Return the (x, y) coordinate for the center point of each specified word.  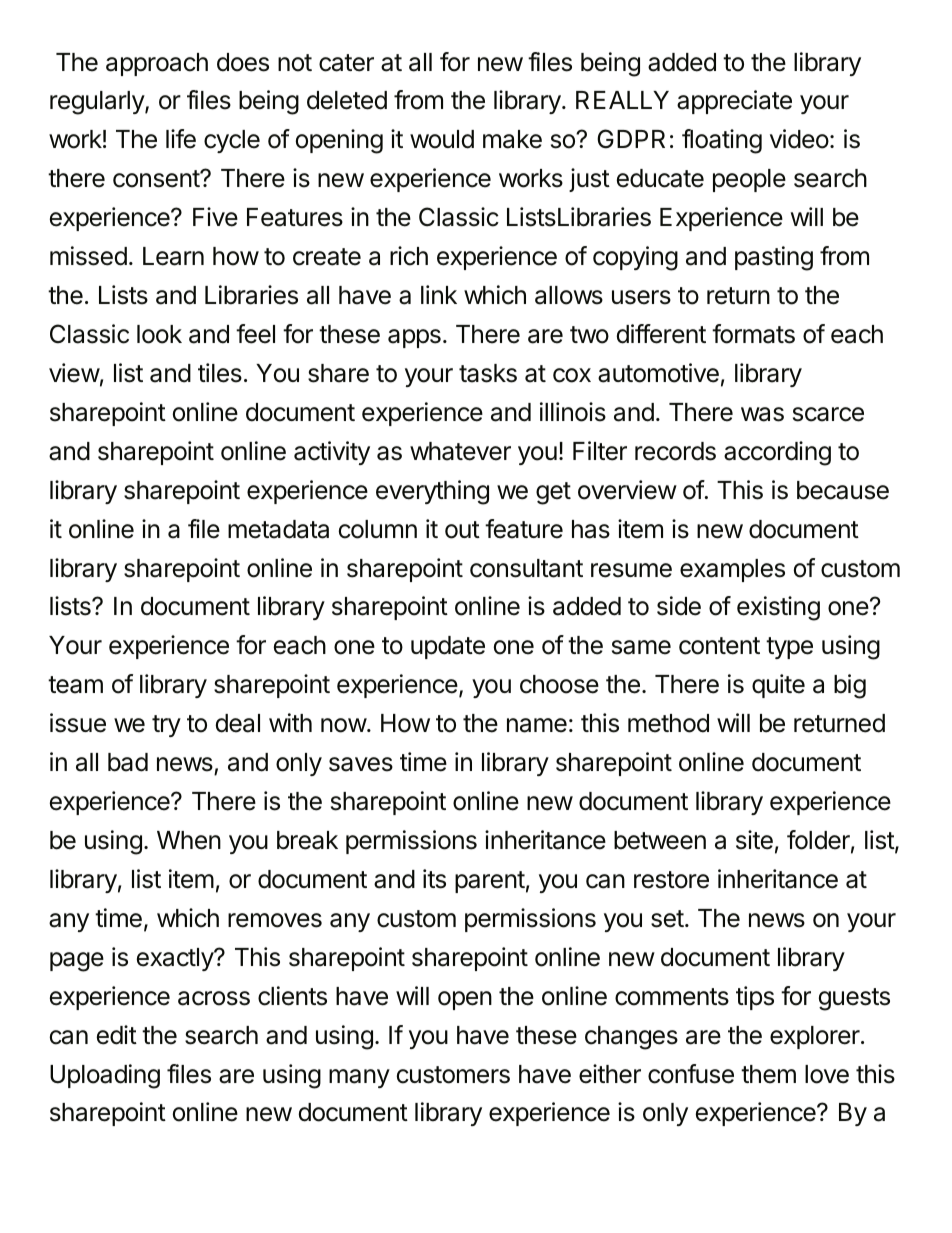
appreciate (734, 102)
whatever (460, 451)
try (166, 726)
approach (157, 64)
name (537, 725)
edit (117, 1035)
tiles (220, 373)
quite (778, 686)
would (442, 139)
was (762, 414)
